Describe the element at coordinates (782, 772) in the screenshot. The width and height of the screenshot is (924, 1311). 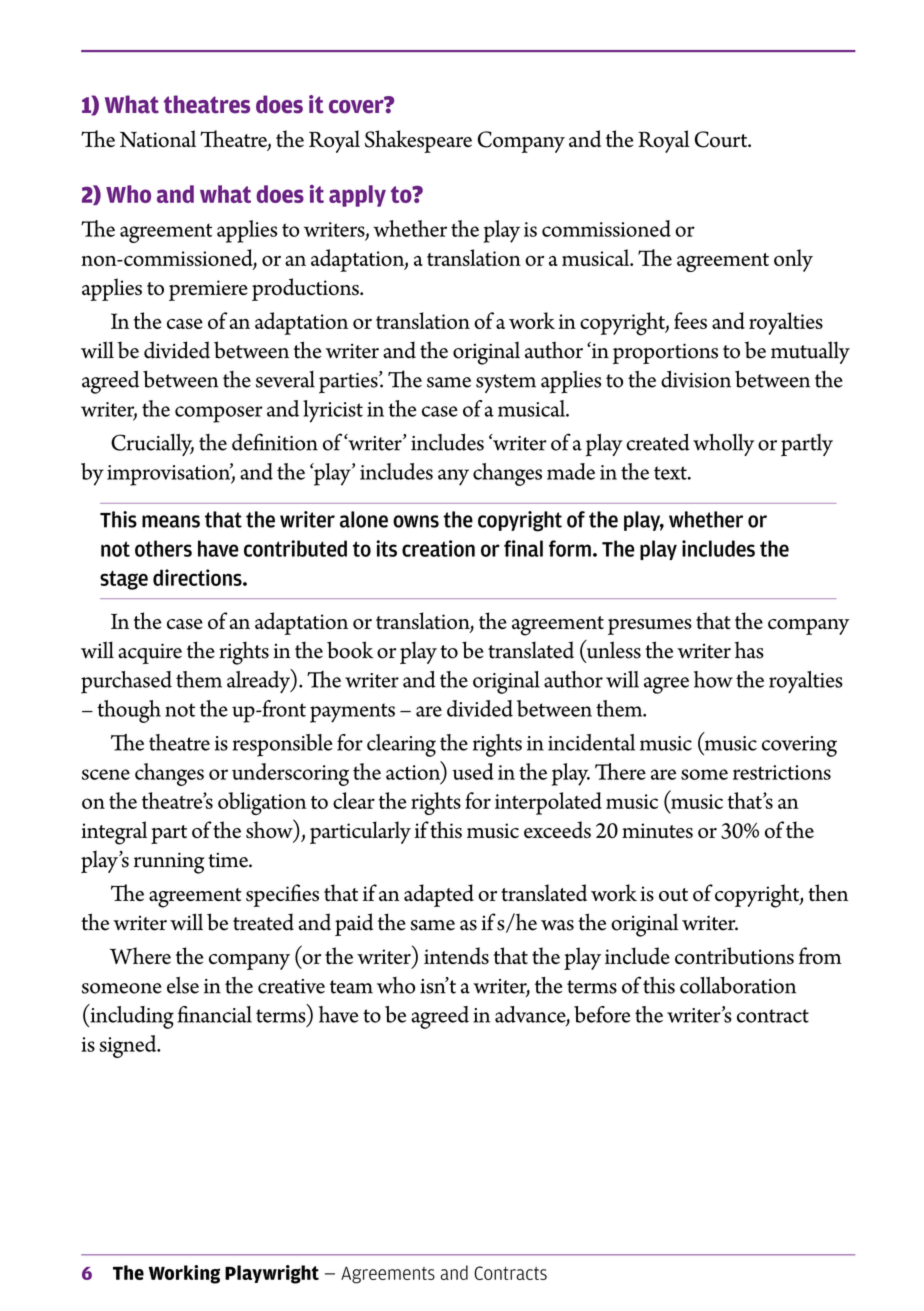
I see `restrictions` at that location.
